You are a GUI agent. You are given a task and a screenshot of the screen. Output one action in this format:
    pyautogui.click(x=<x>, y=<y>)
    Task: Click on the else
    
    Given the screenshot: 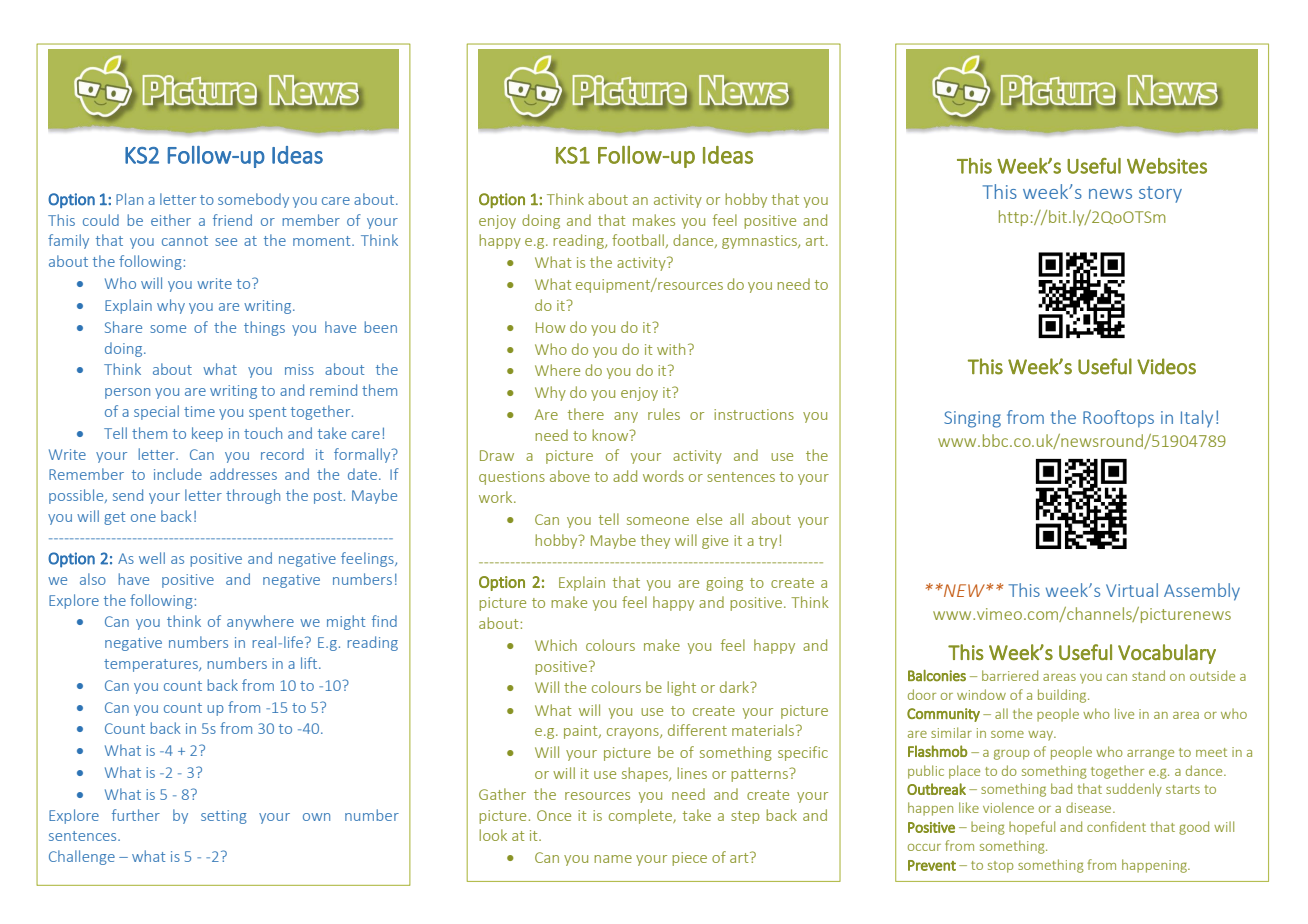 What is the action you would take?
    pyautogui.click(x=709, y=519)
